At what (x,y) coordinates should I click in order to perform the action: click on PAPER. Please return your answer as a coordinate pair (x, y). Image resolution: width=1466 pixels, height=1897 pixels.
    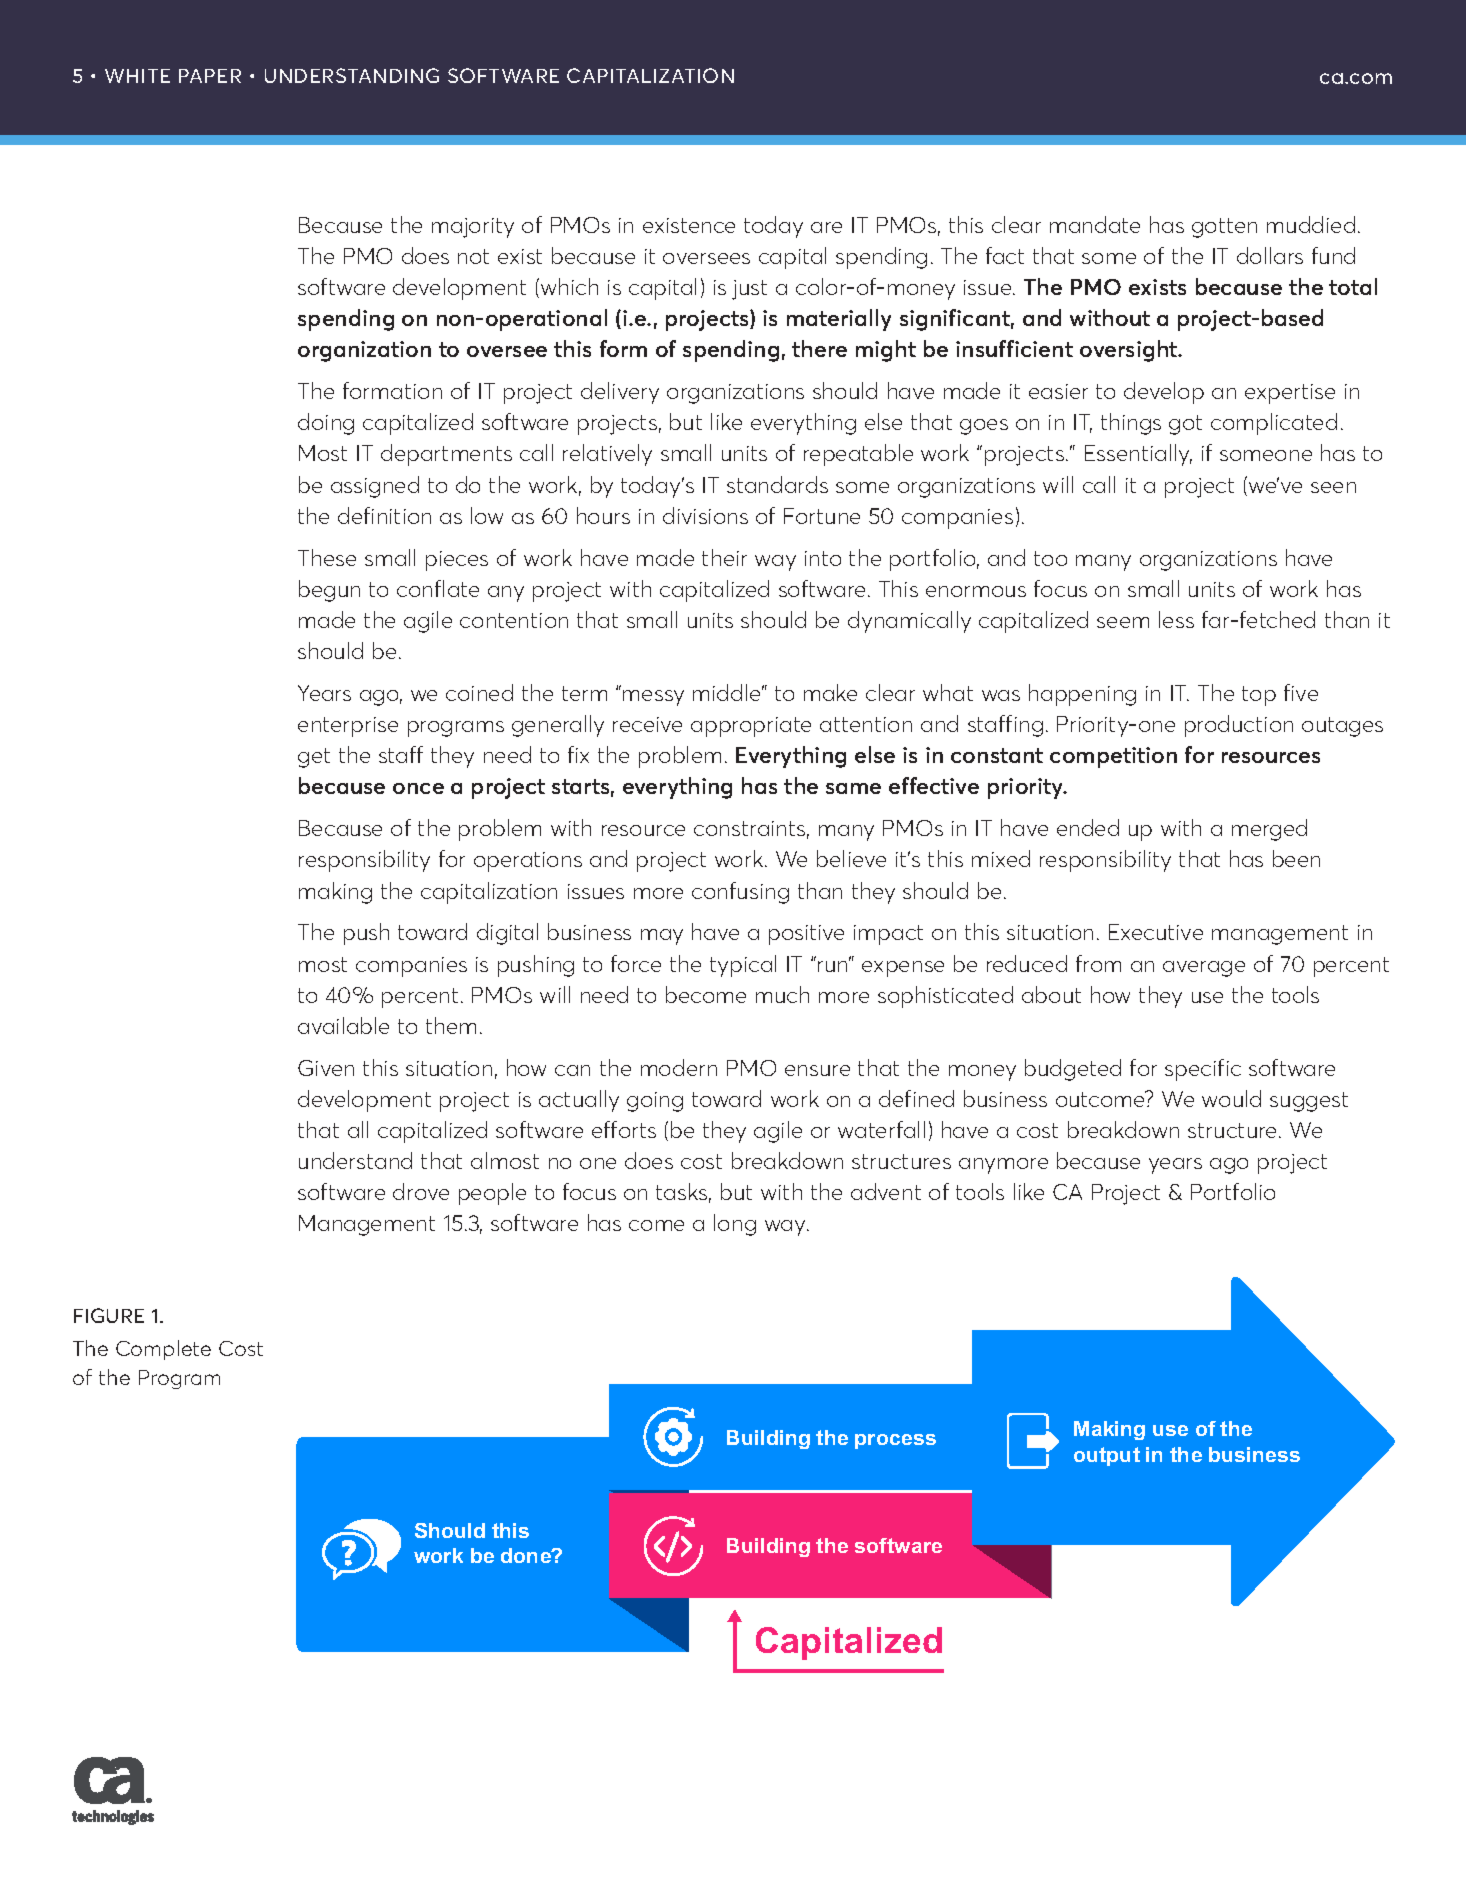
    Looking at the image, I should click on (210, 76).
